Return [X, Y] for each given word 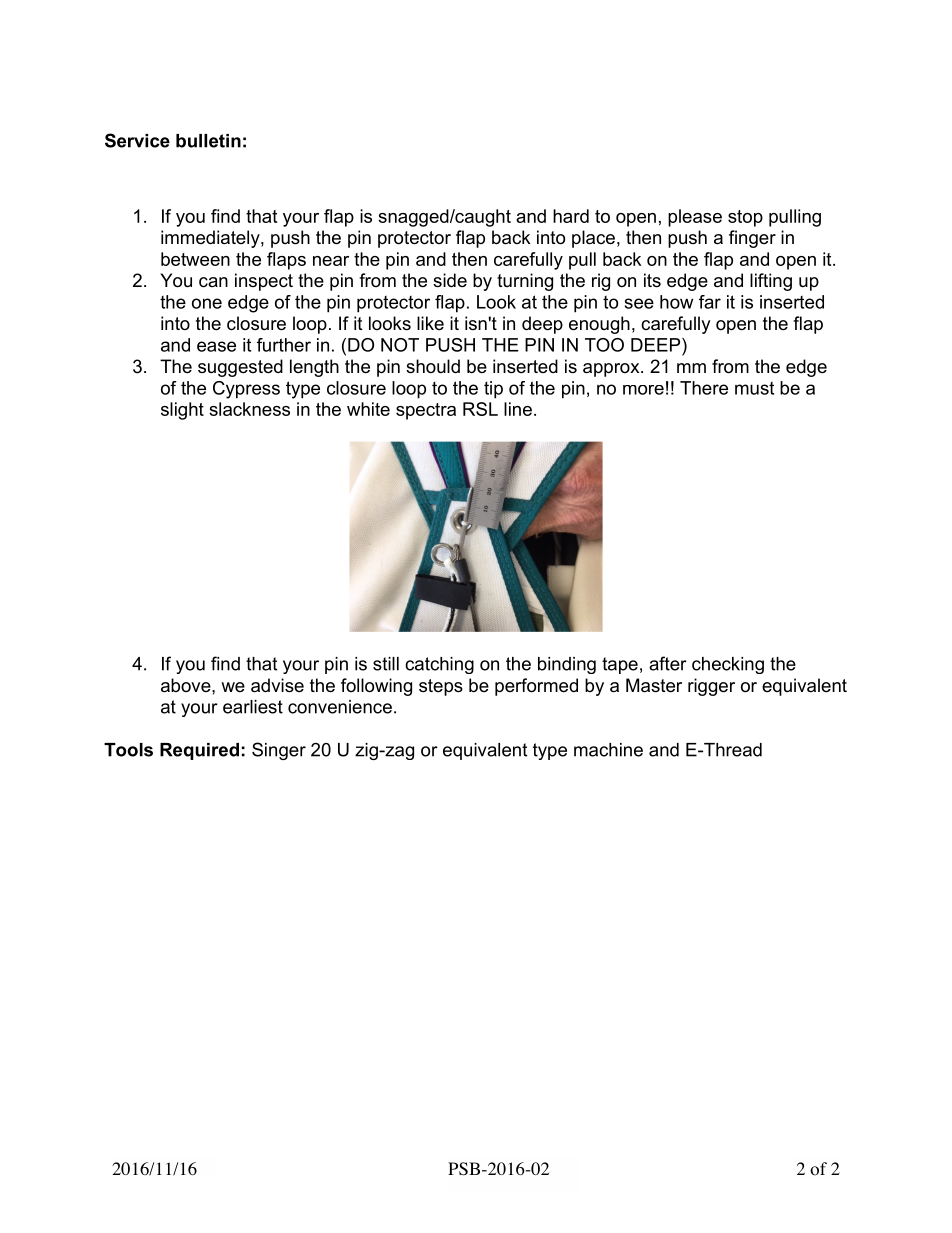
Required [199, 751]
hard [571, 216]
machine [608, 750]
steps [441, 687]
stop [745, 218]
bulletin [208, 141]
